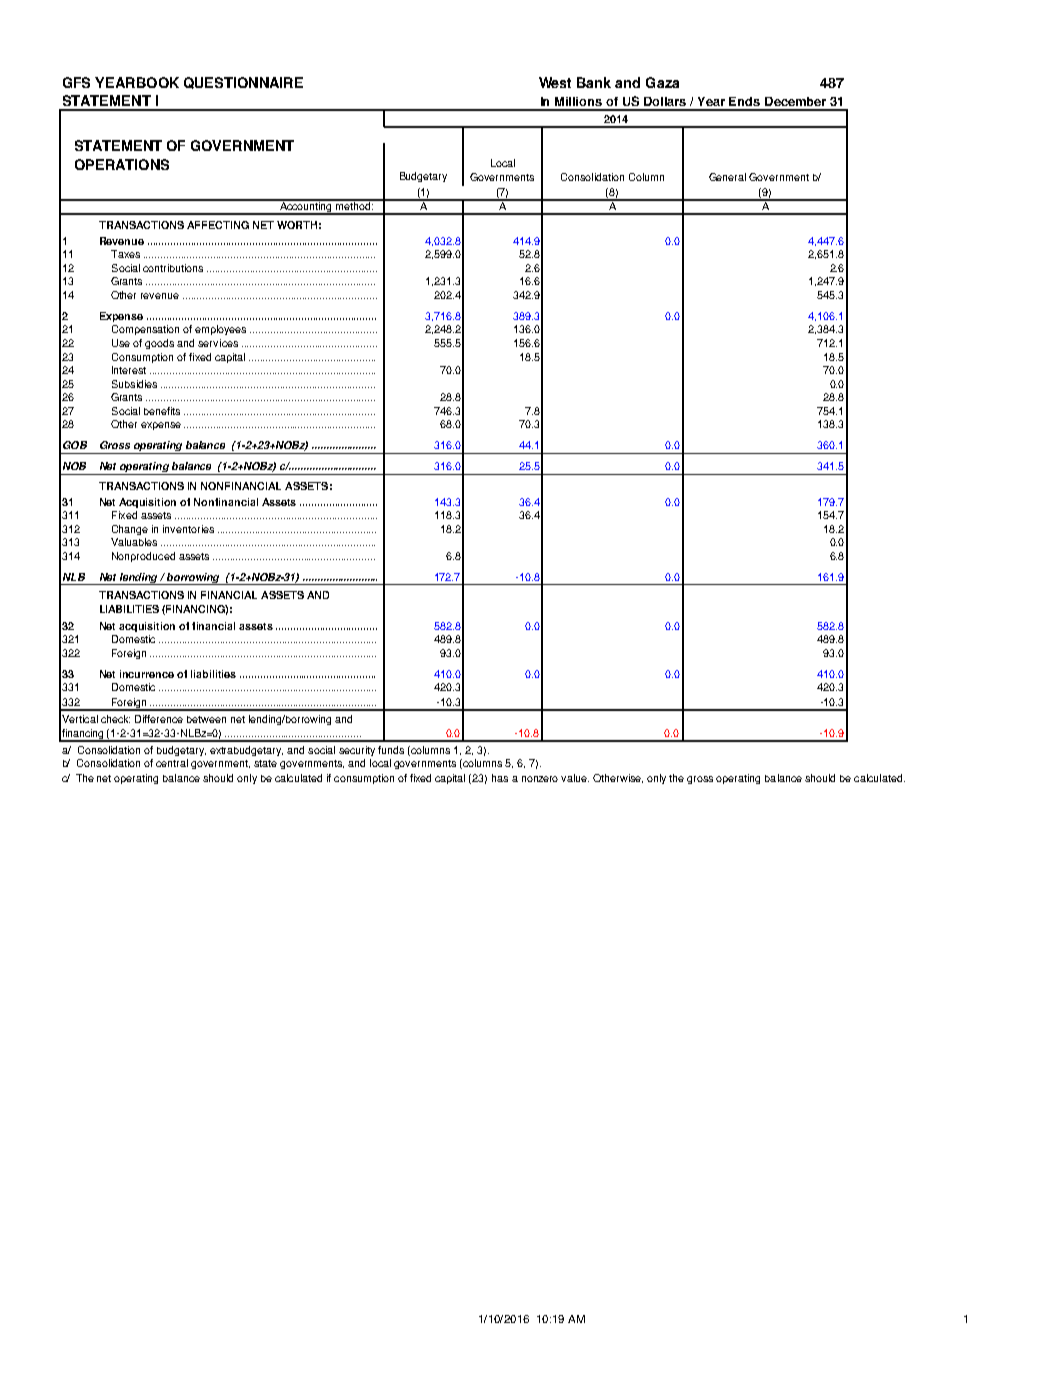 The width and height of the image is (1064, 1377). What do you see at coordinates (76, 82) in the image?
I see `GFS` at bounding box center [76, 82].
